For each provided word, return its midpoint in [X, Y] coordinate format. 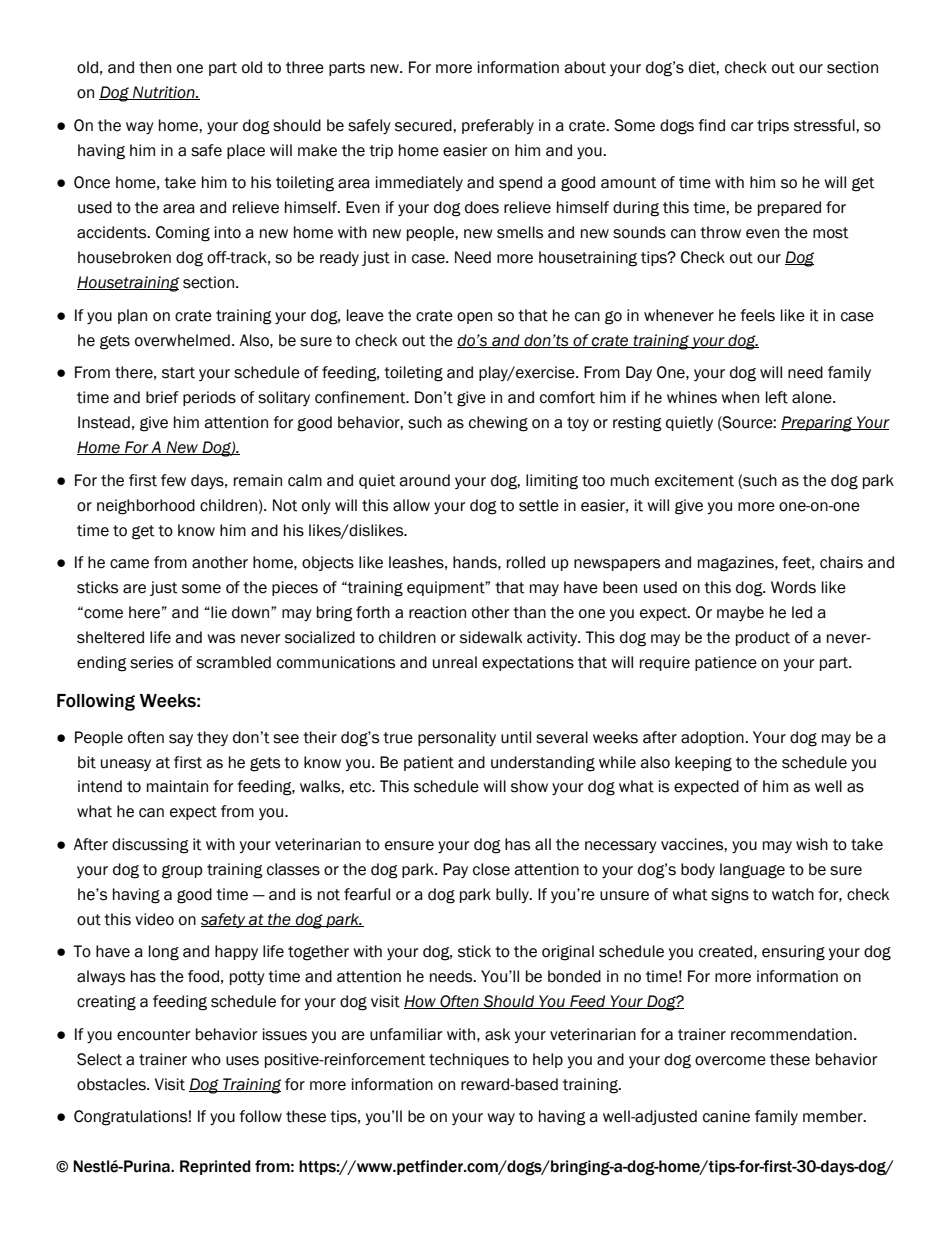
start [178, 373]
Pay [455, 870]
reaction [437, 612]
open [474, 318]
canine [726, 1116]
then [155, 67]
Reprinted [215, 1167]
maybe [740, 613]
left [777, 397]
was [221, 639]
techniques [469, 1060]
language [752, 871]
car [742, 127]
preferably [498, 126]
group [182, 872]
